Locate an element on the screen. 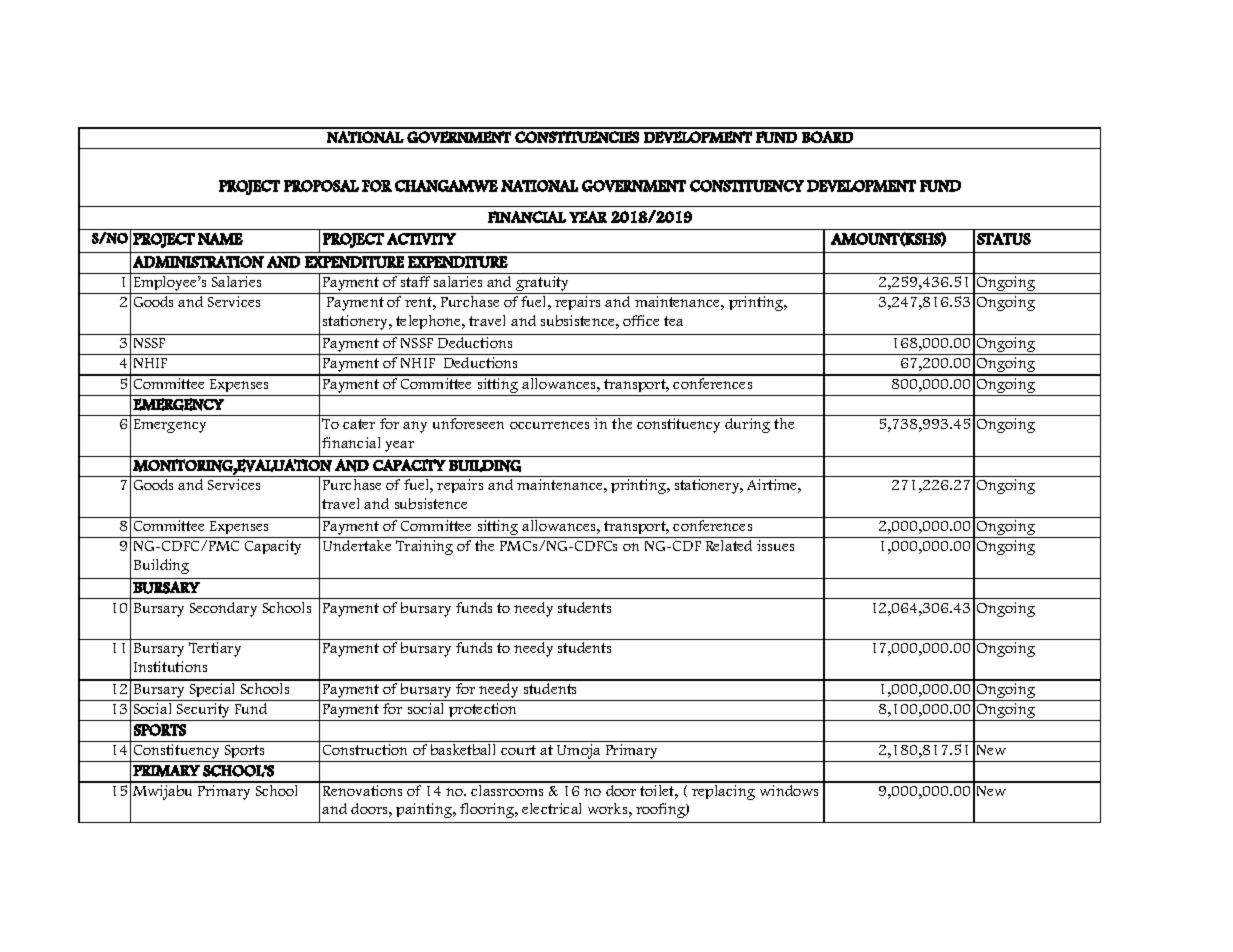 This screenshot has height=952, width=1233. electrical is located at coordinates (551, 808).
